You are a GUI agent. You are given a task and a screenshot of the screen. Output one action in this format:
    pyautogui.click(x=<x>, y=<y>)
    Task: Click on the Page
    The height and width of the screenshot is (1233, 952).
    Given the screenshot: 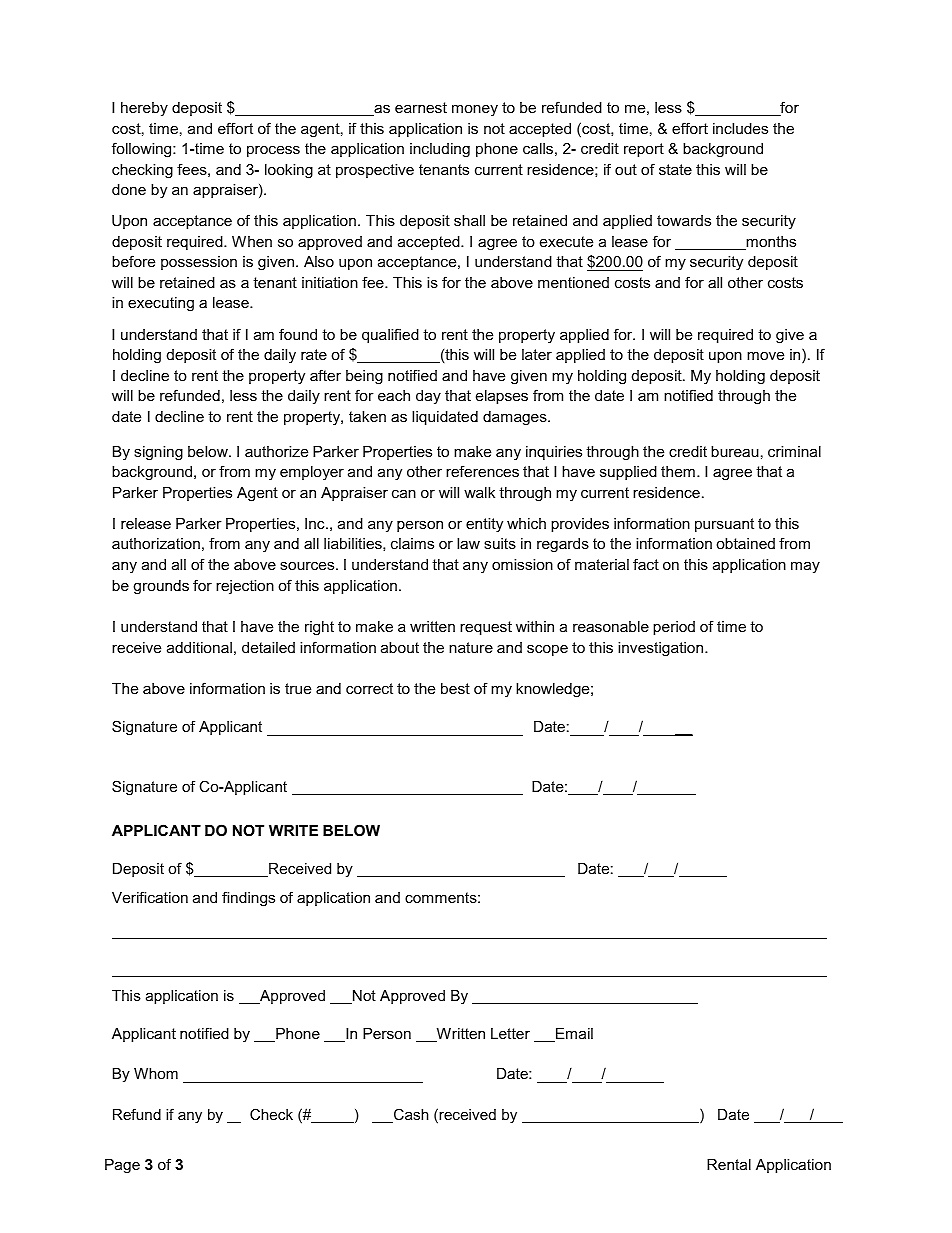 What is the action you would take?
    pyautogui.click(x=122, y=1166)
